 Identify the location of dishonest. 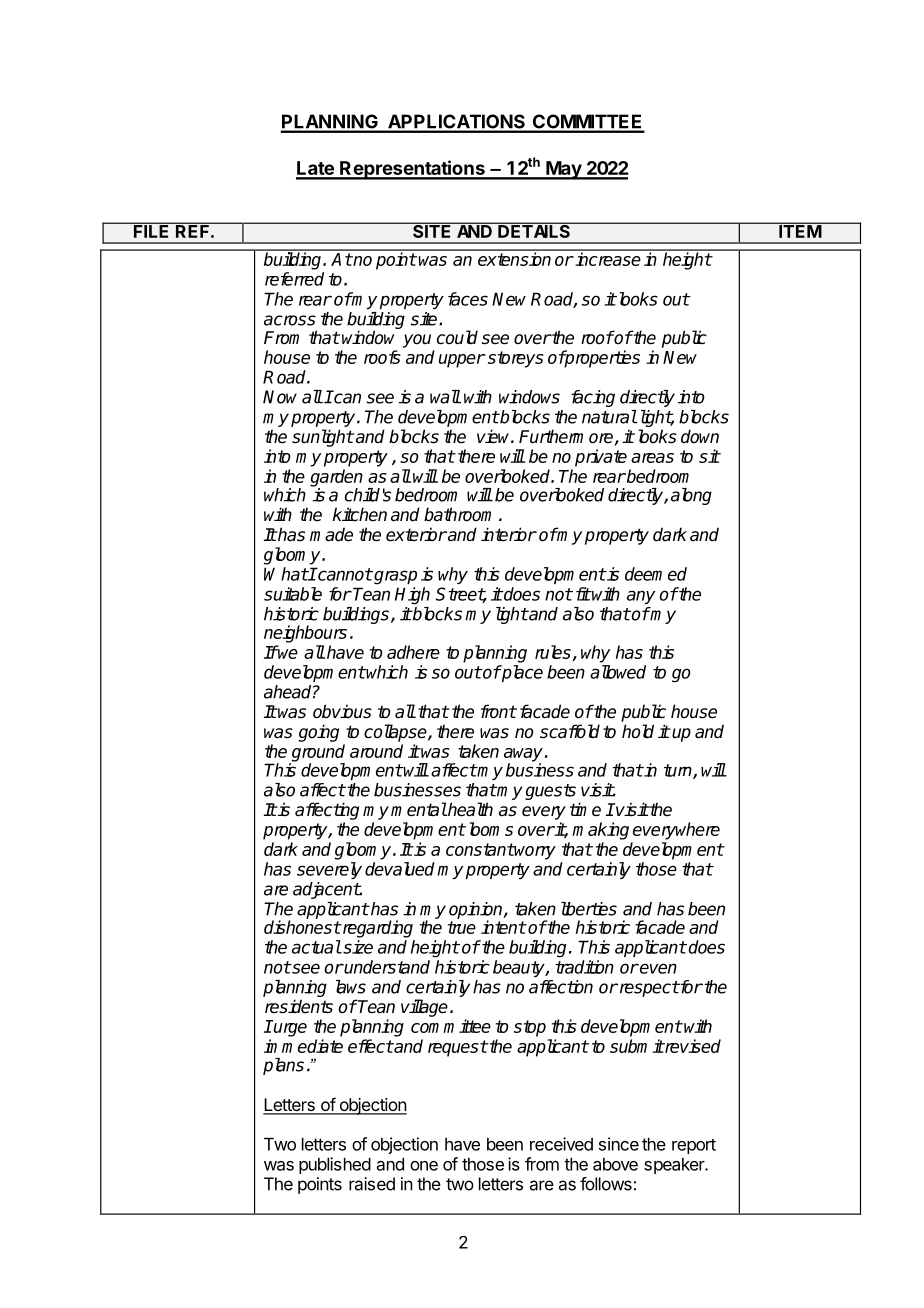
(302, 927).
